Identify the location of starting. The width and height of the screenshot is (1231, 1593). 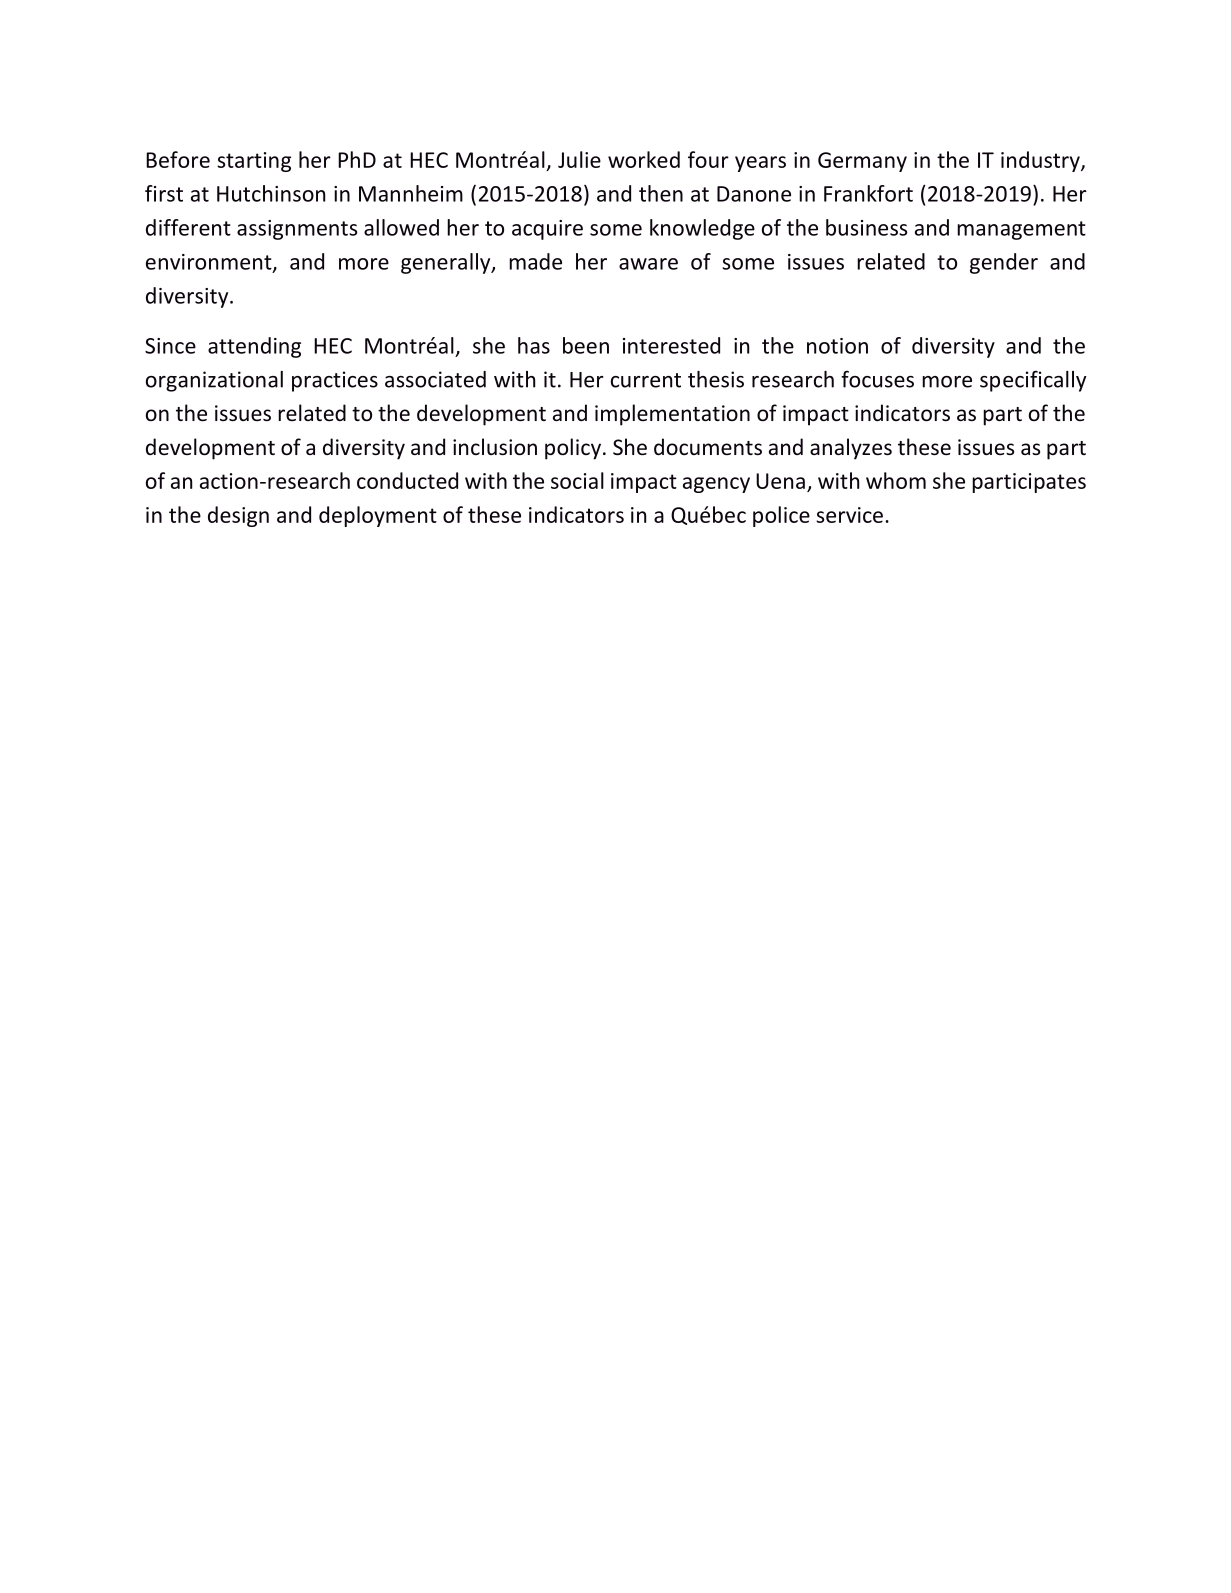
(254, 162).
